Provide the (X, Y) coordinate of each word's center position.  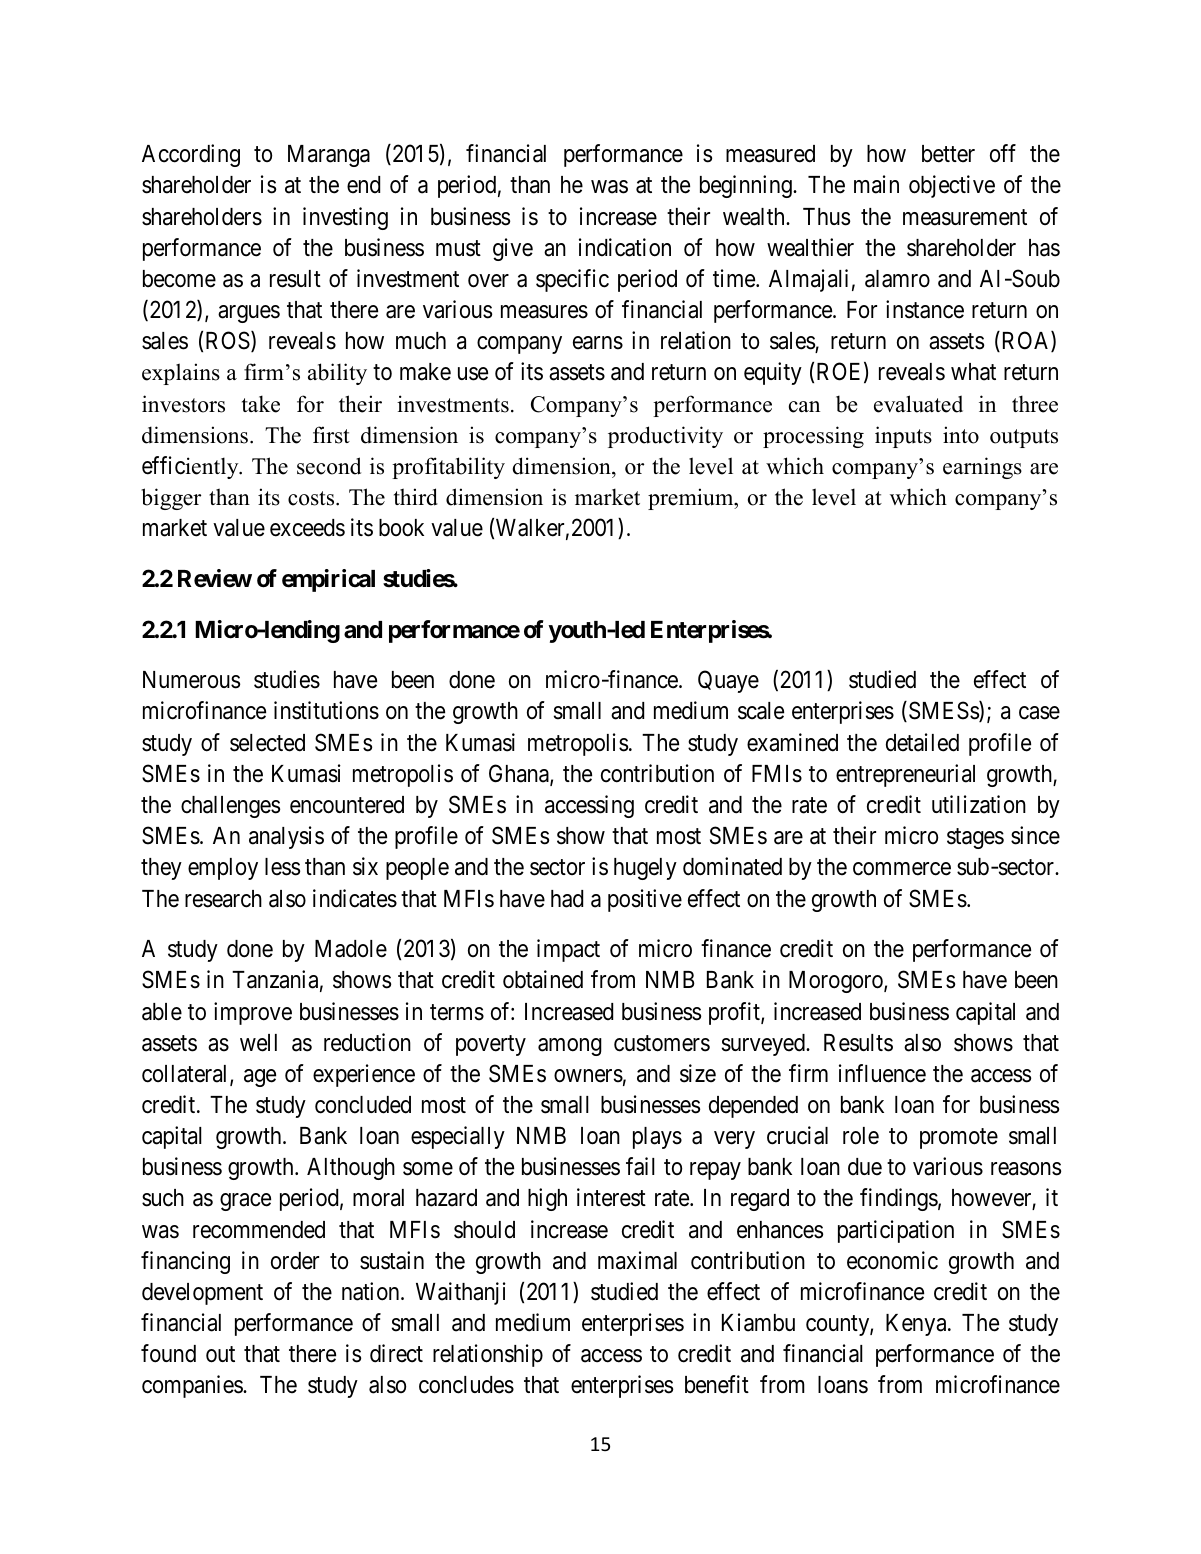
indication (625, 247)
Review (215, 578)
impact (568, 950)
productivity (665, 437)
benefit (717, 1384)
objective (952, 186)
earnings (982, 468)
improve (253, 1013)
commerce (902, 869)
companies (193, 1386)
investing (345, 218)
